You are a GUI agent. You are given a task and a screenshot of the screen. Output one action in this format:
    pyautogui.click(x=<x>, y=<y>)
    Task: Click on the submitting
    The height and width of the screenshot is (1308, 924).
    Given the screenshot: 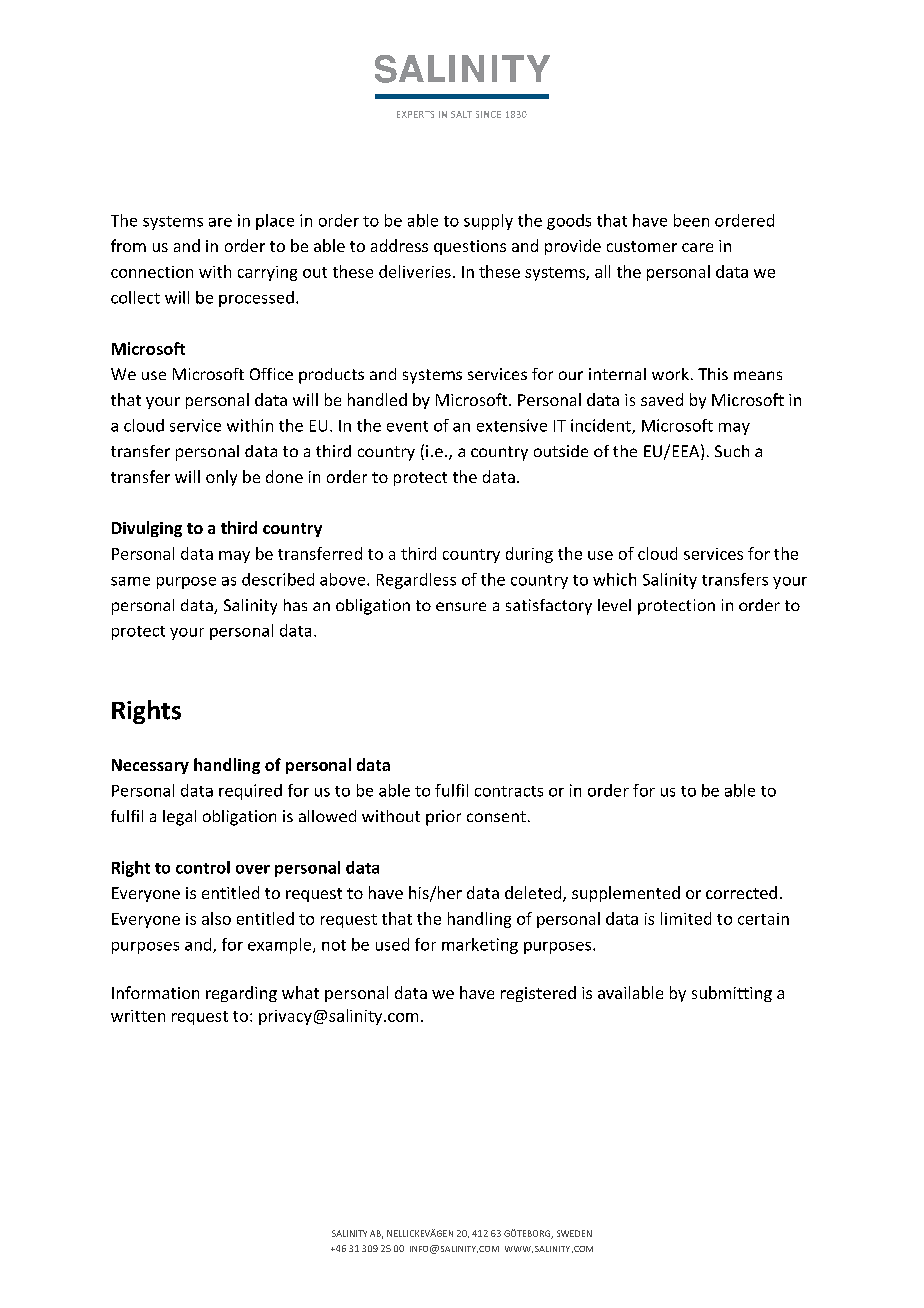 What is the action you would take?
    pyautogui.click(x=732, y=994)
